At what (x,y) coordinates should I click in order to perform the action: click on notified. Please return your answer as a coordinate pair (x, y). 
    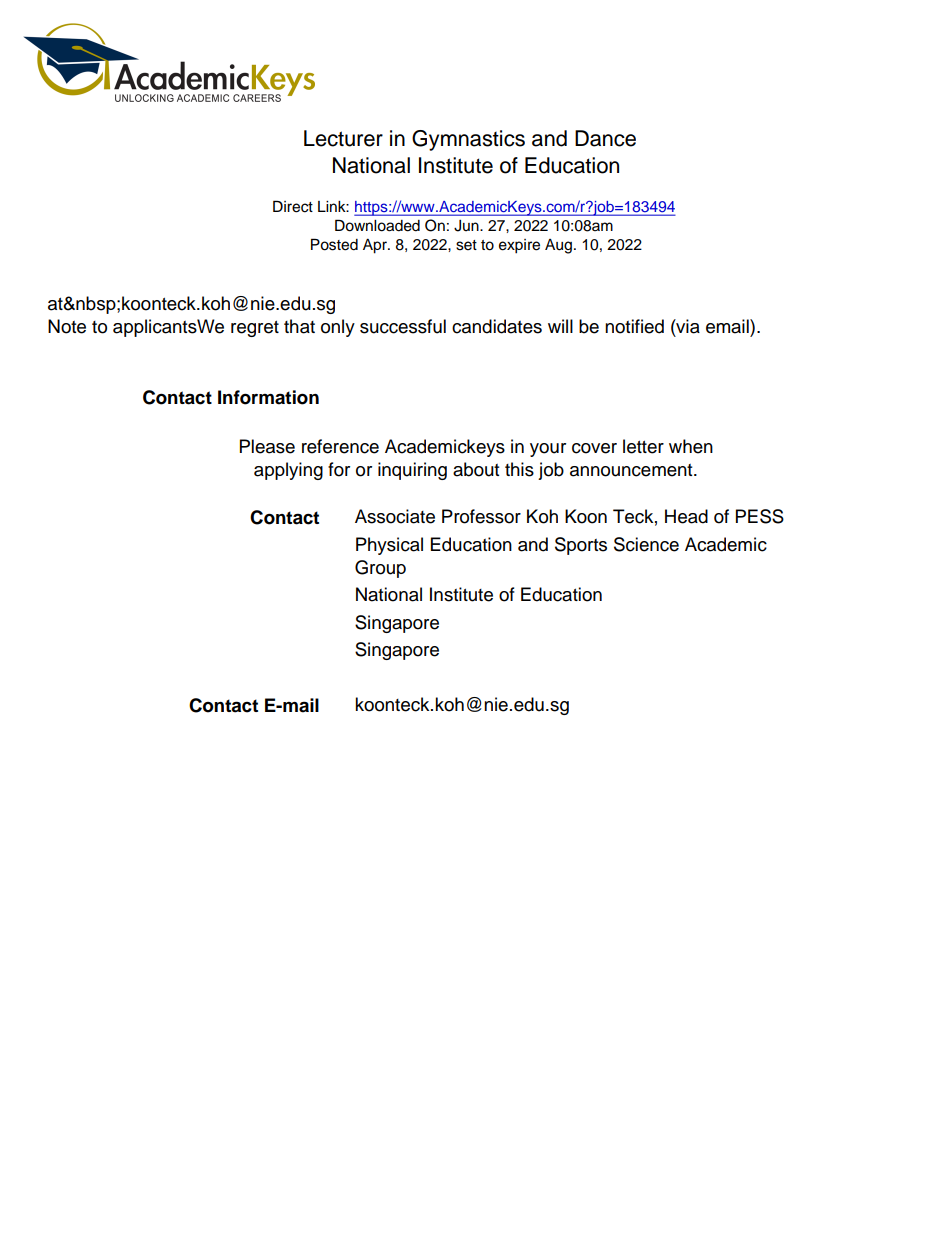
    Looking at the image, I should click on (634, 326).
